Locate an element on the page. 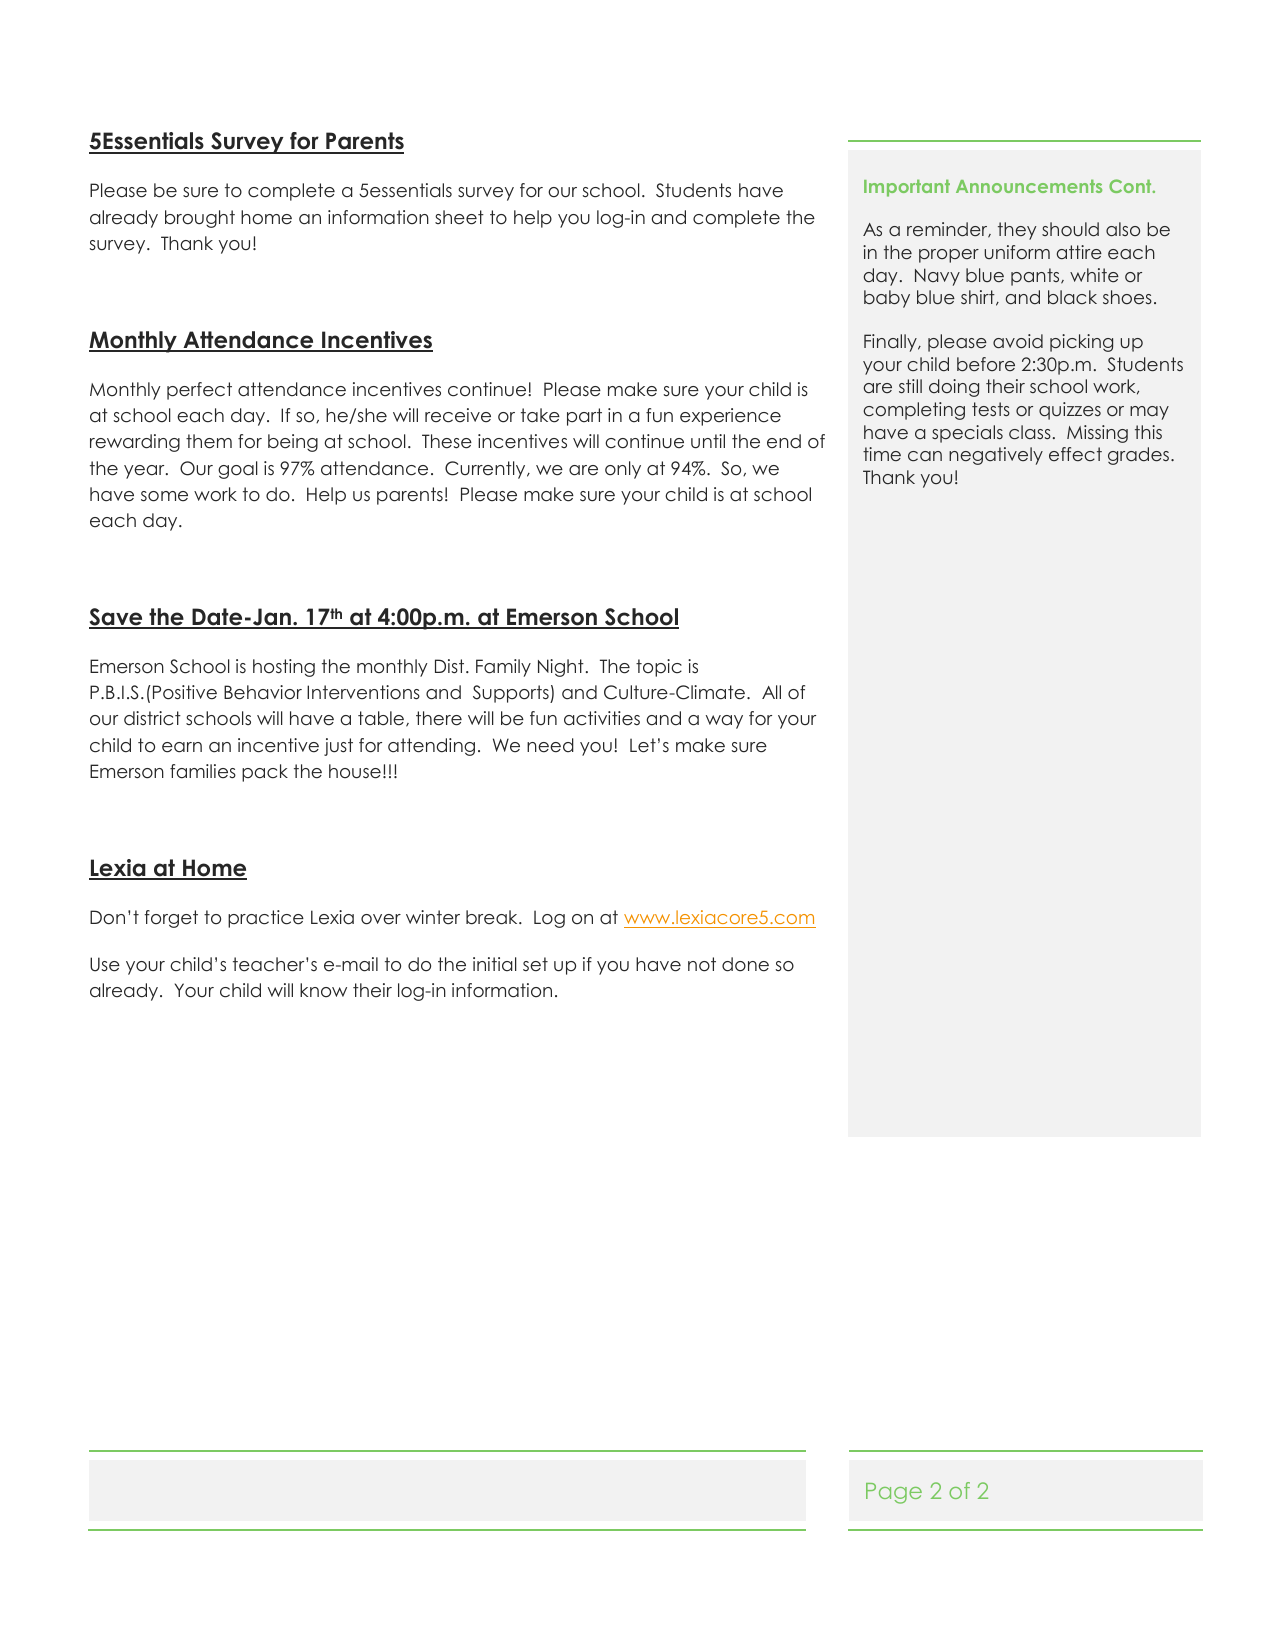 The image size is (1262, 1633). know is located at coordinates (323, 990).
